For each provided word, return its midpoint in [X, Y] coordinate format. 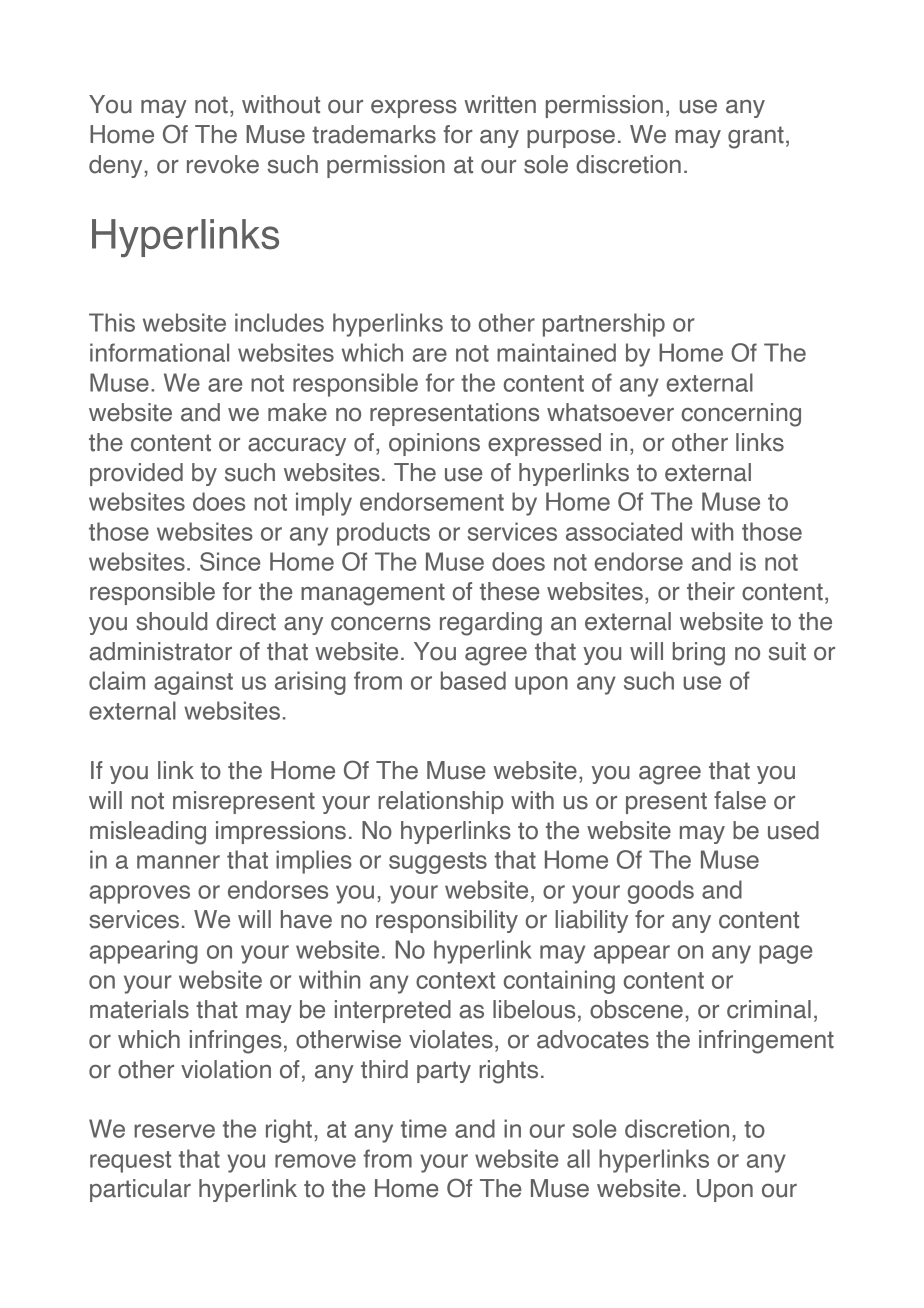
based [473, 680]
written [500, 104]
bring [699, 654]
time [424, 1128]
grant [756, 137]
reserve [174, 1131]
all [578, 1158]
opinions [434, 444]
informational [159, 352]
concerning [741, 415]
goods [661, 892]
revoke [223, 164]
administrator [160, 651]
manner [178, 862]
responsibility [447, 921]
